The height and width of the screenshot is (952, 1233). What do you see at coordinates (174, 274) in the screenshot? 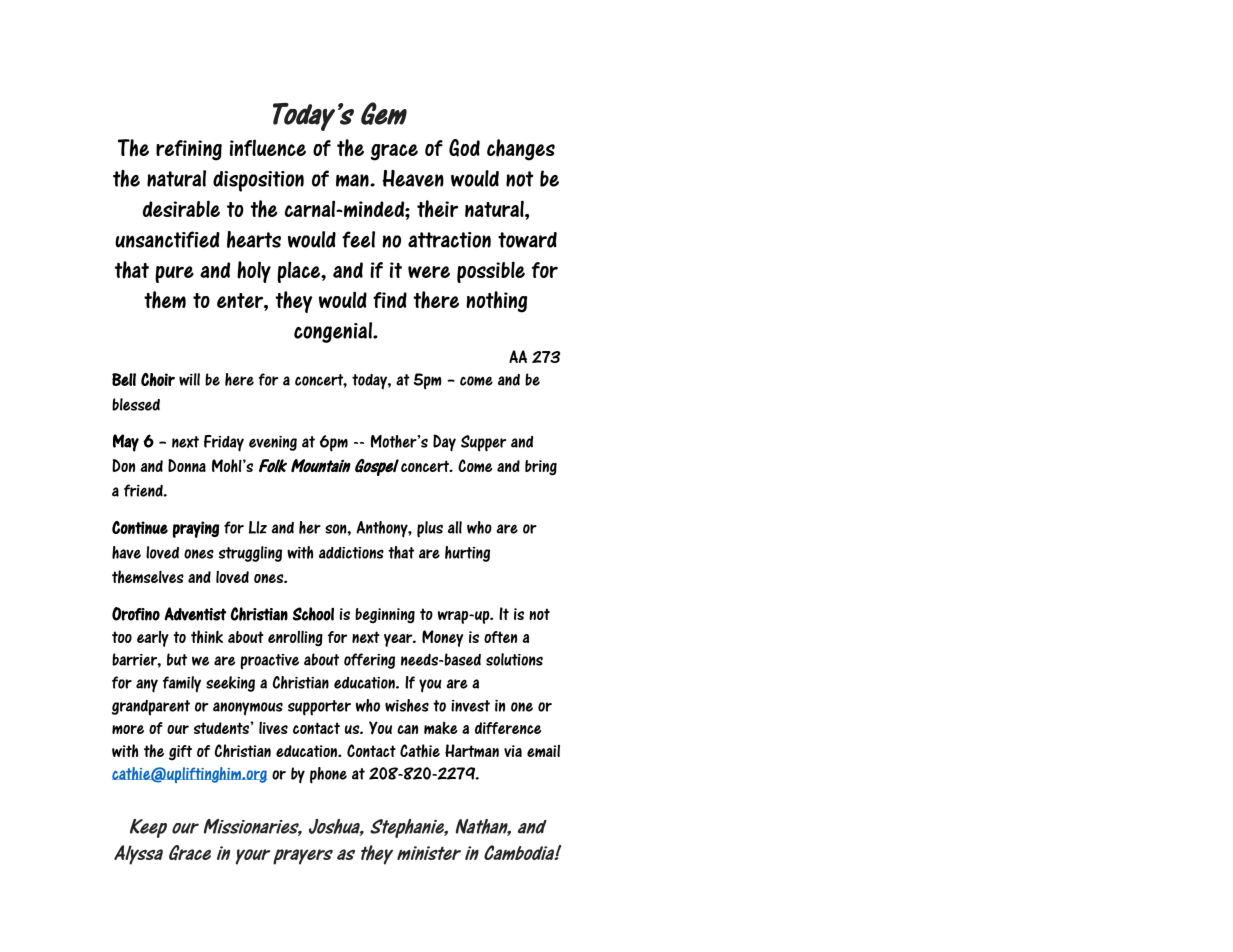
I see `pure` at bounding box center [174, 274].
